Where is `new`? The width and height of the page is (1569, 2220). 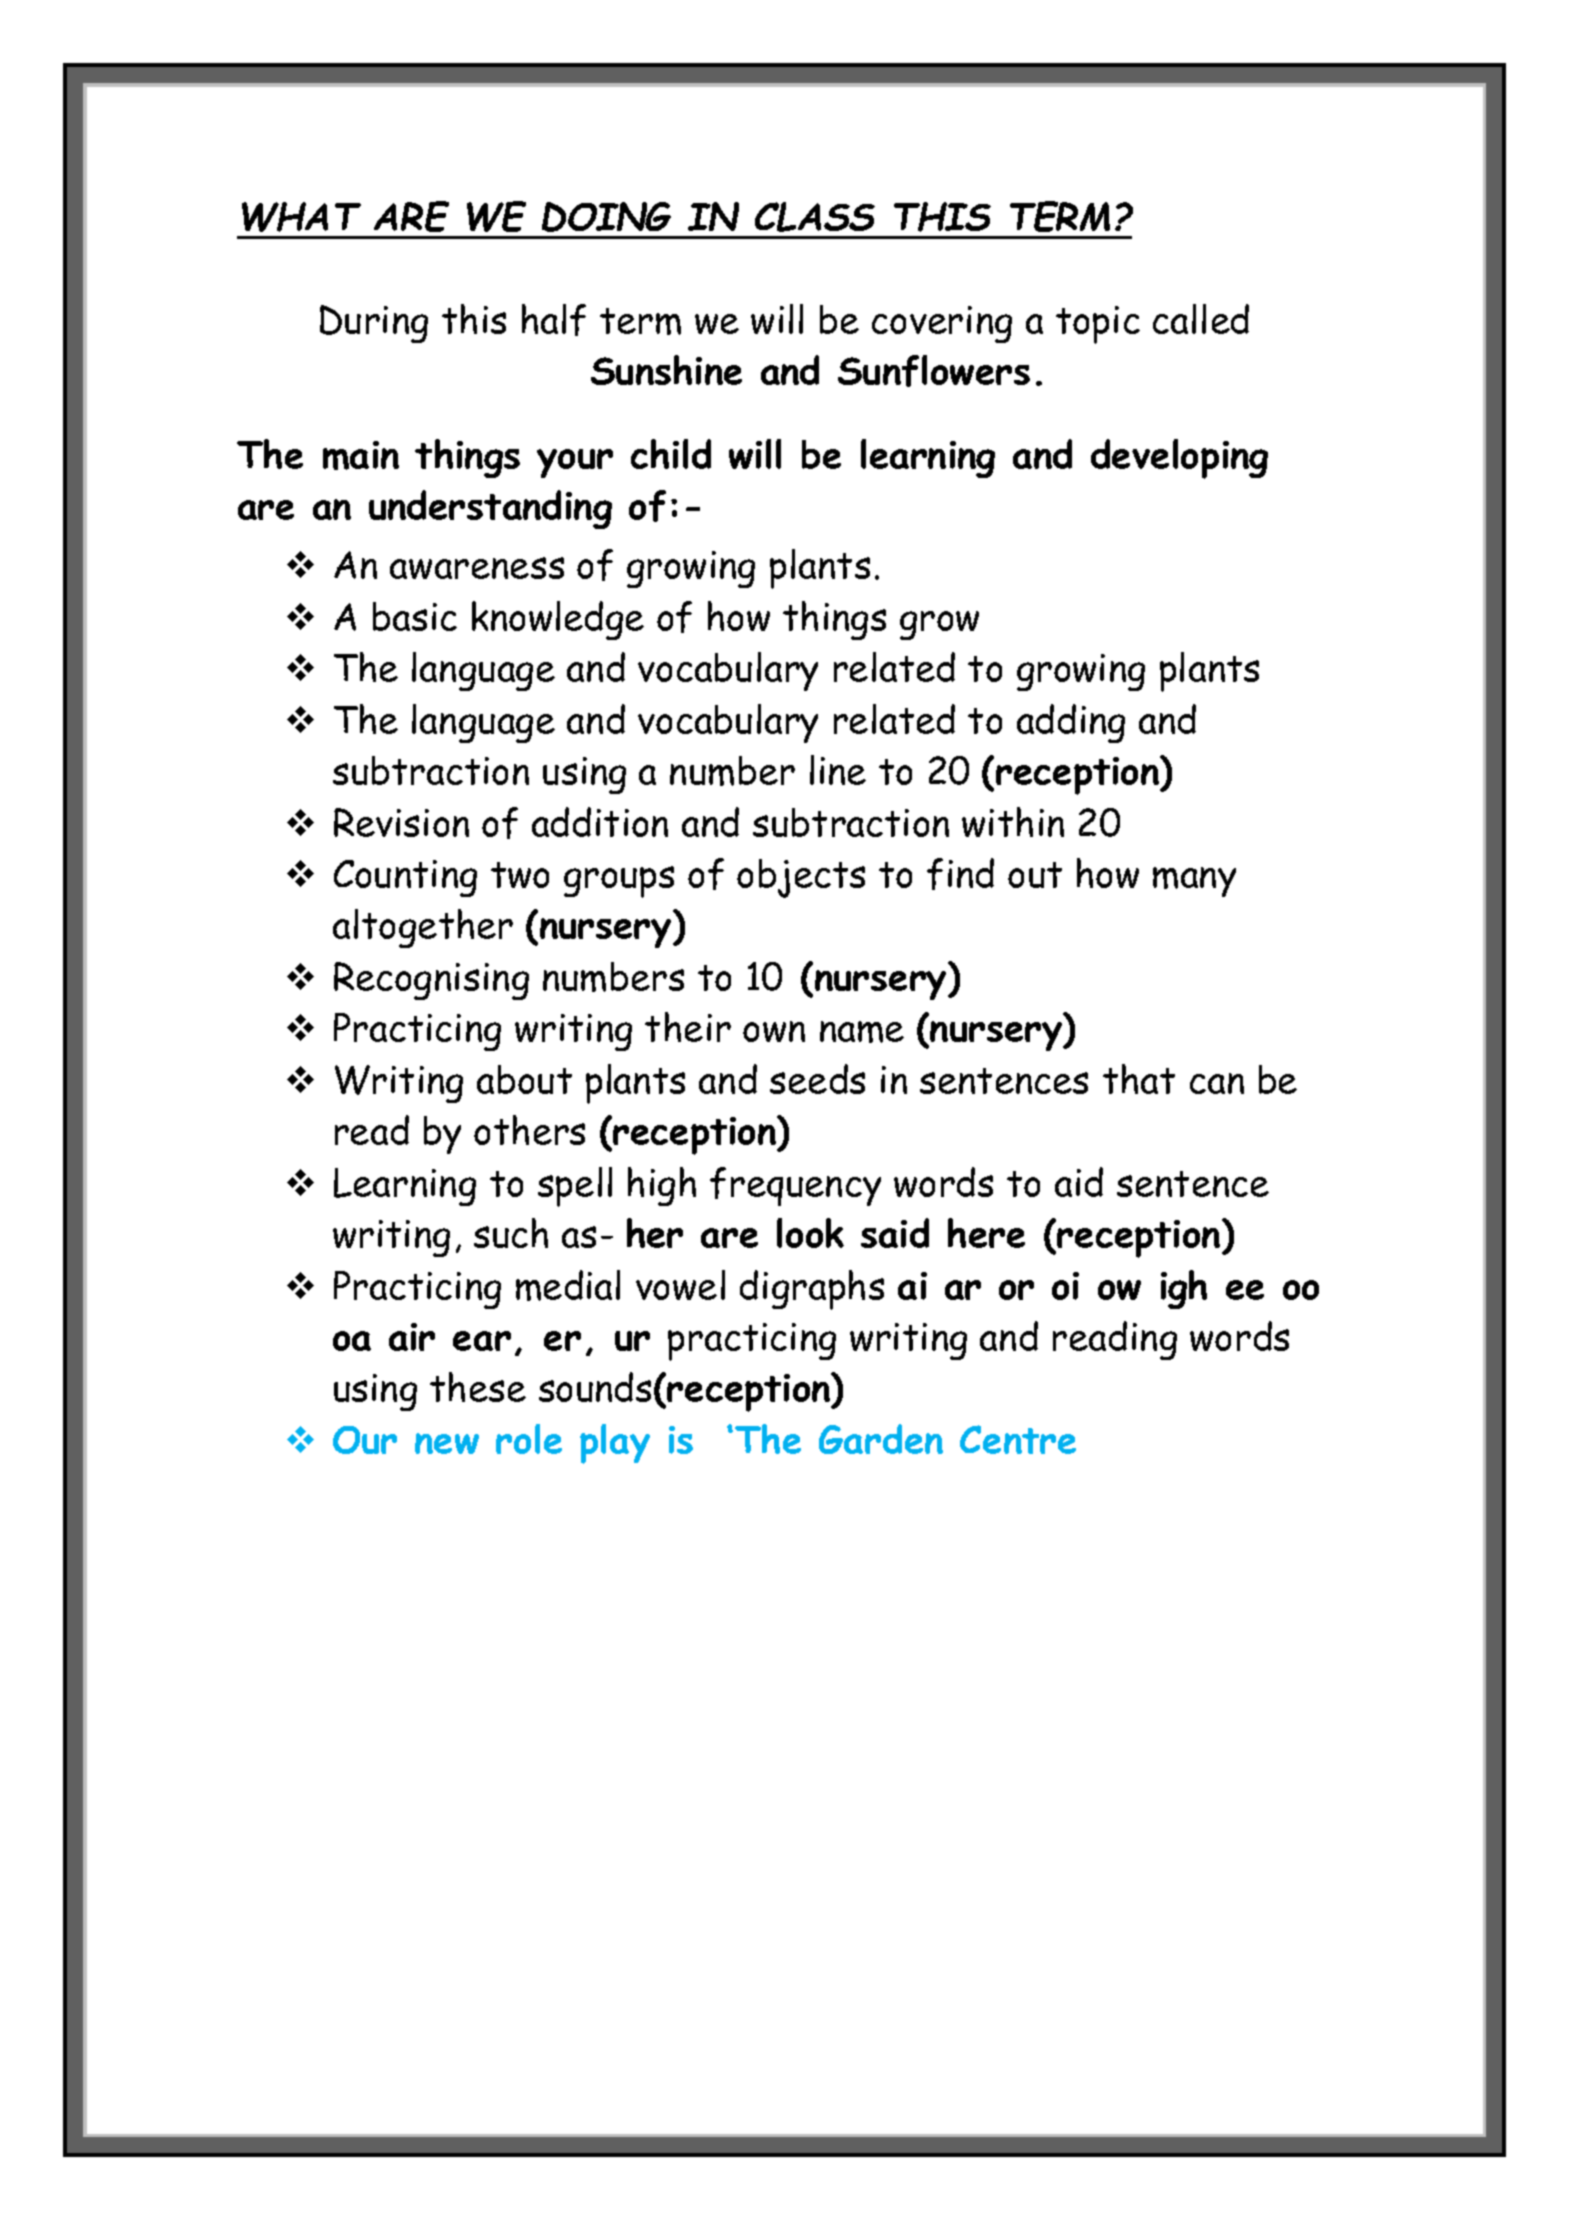
new is located at coordinates (447, 1443).
